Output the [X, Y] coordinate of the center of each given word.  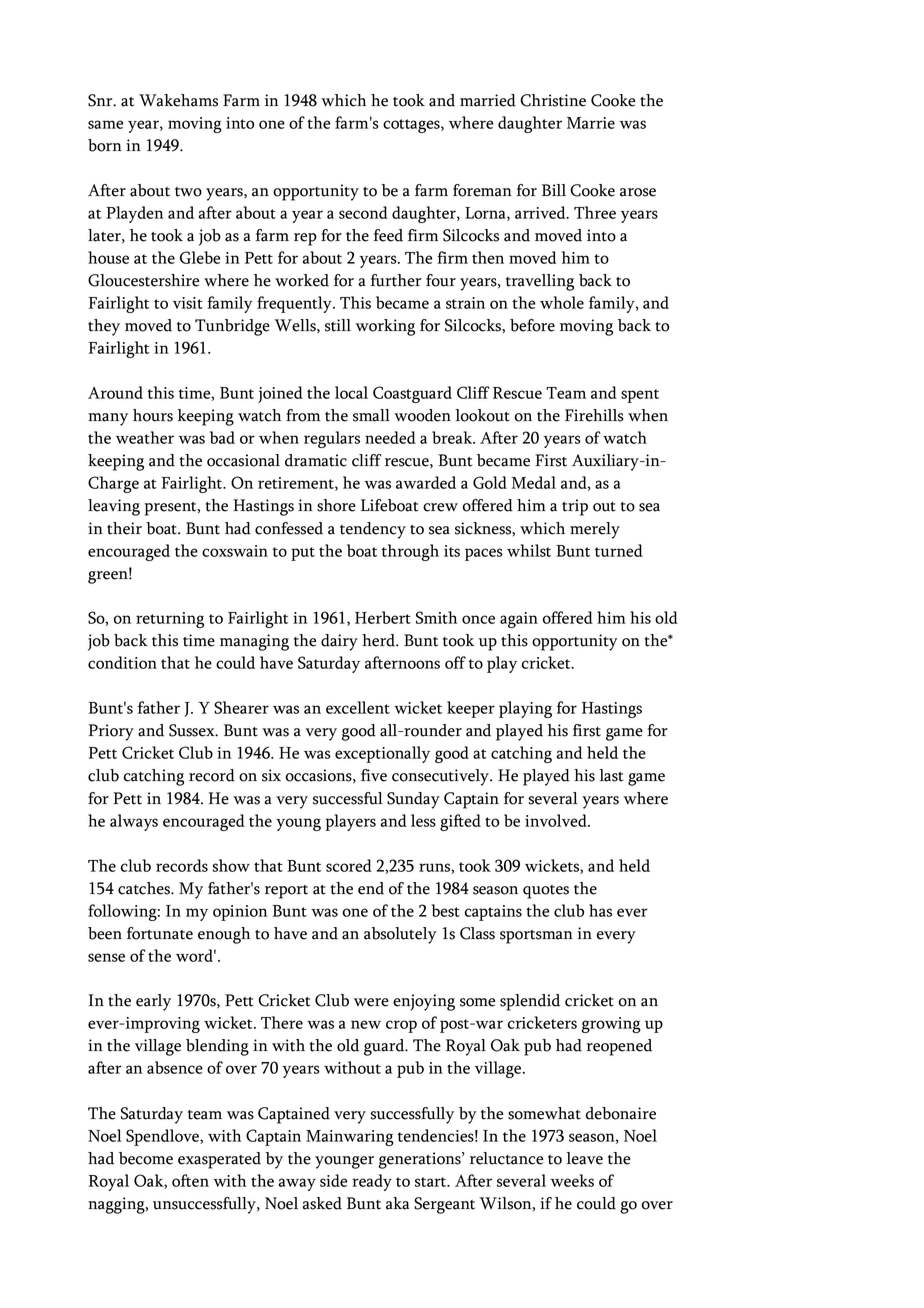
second [363, 212]
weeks [572, 1180]
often [190, 1180]
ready [372, 1182]
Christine [553, 100]
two [188, 192]
